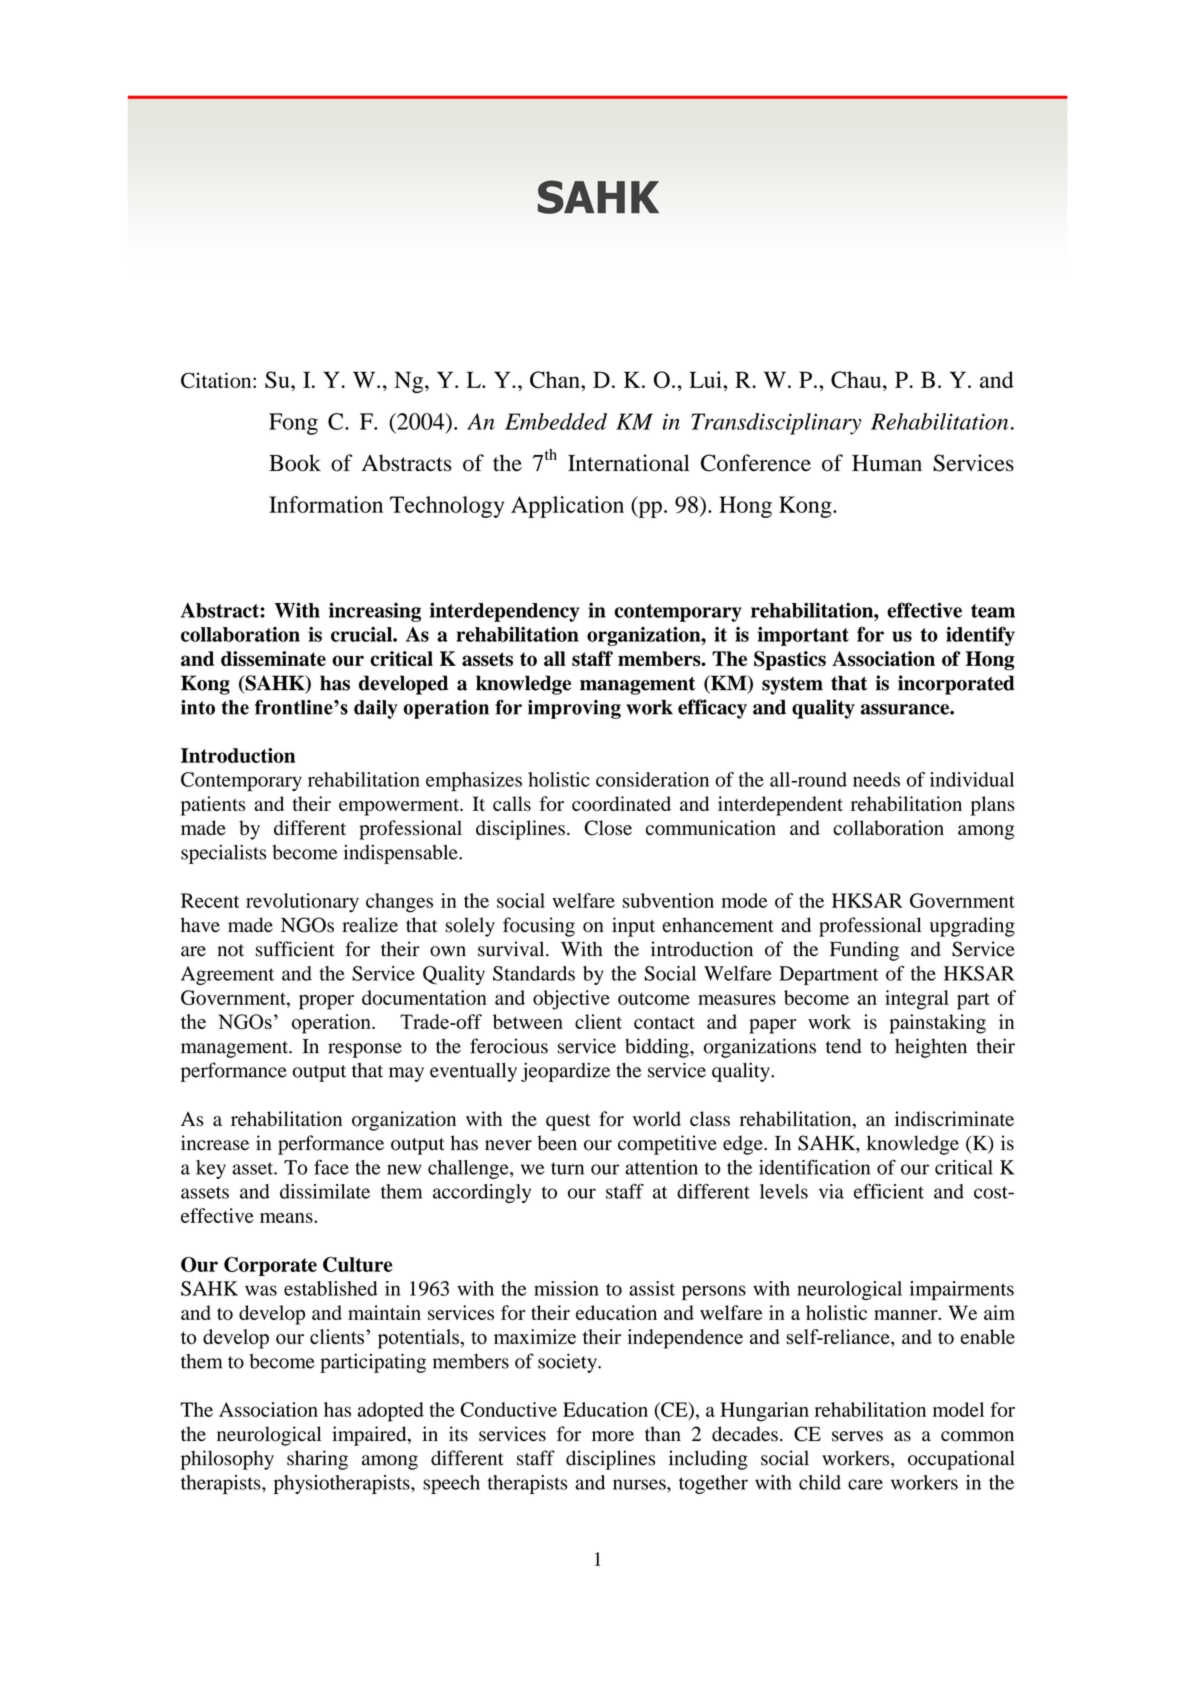 The image size is (1195, 1690). I want to click on Embedded, so click(556, 421).
